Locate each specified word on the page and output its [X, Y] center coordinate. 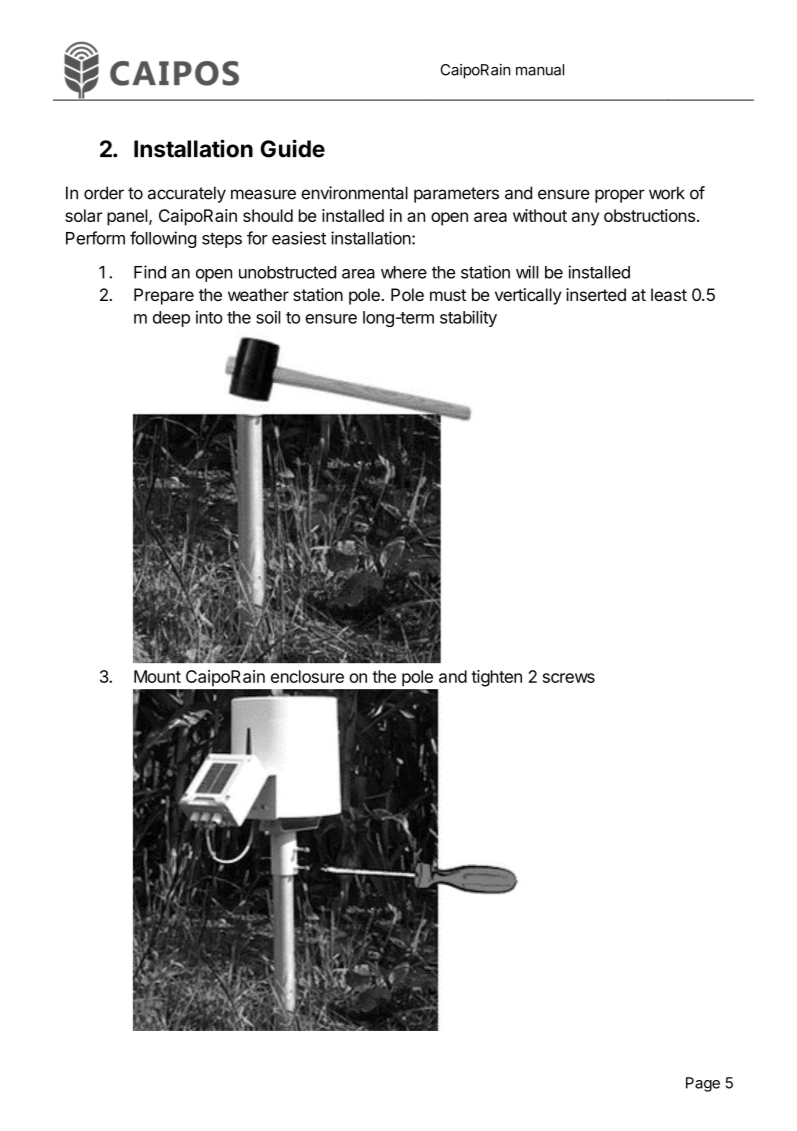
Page [703, 1084]
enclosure [307, 676]
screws [569, 678]
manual [540, 70]
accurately [187, 194]
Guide [293, 148]
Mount [157, 676]
